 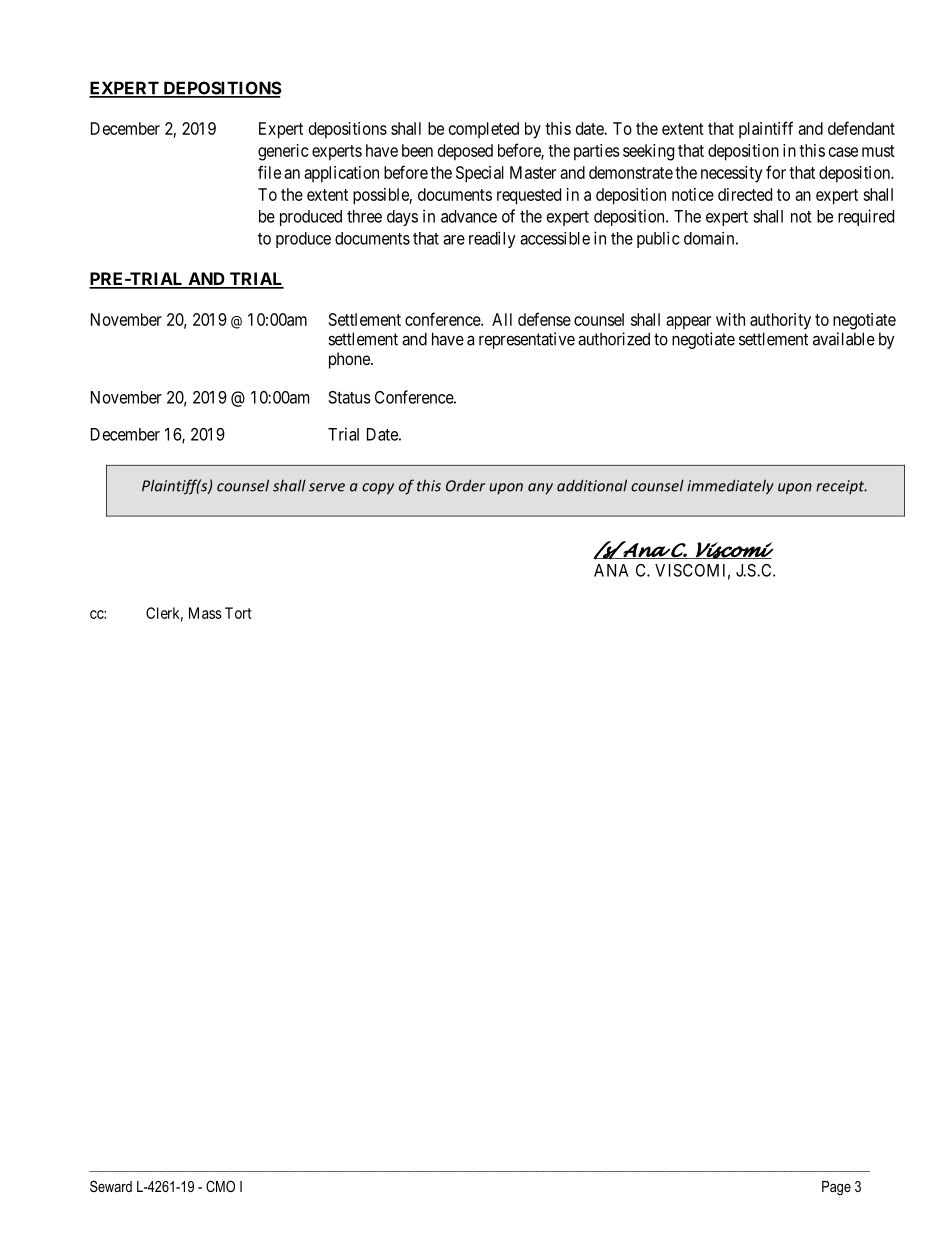 I want to click on case, so click(x=843, y=152).
